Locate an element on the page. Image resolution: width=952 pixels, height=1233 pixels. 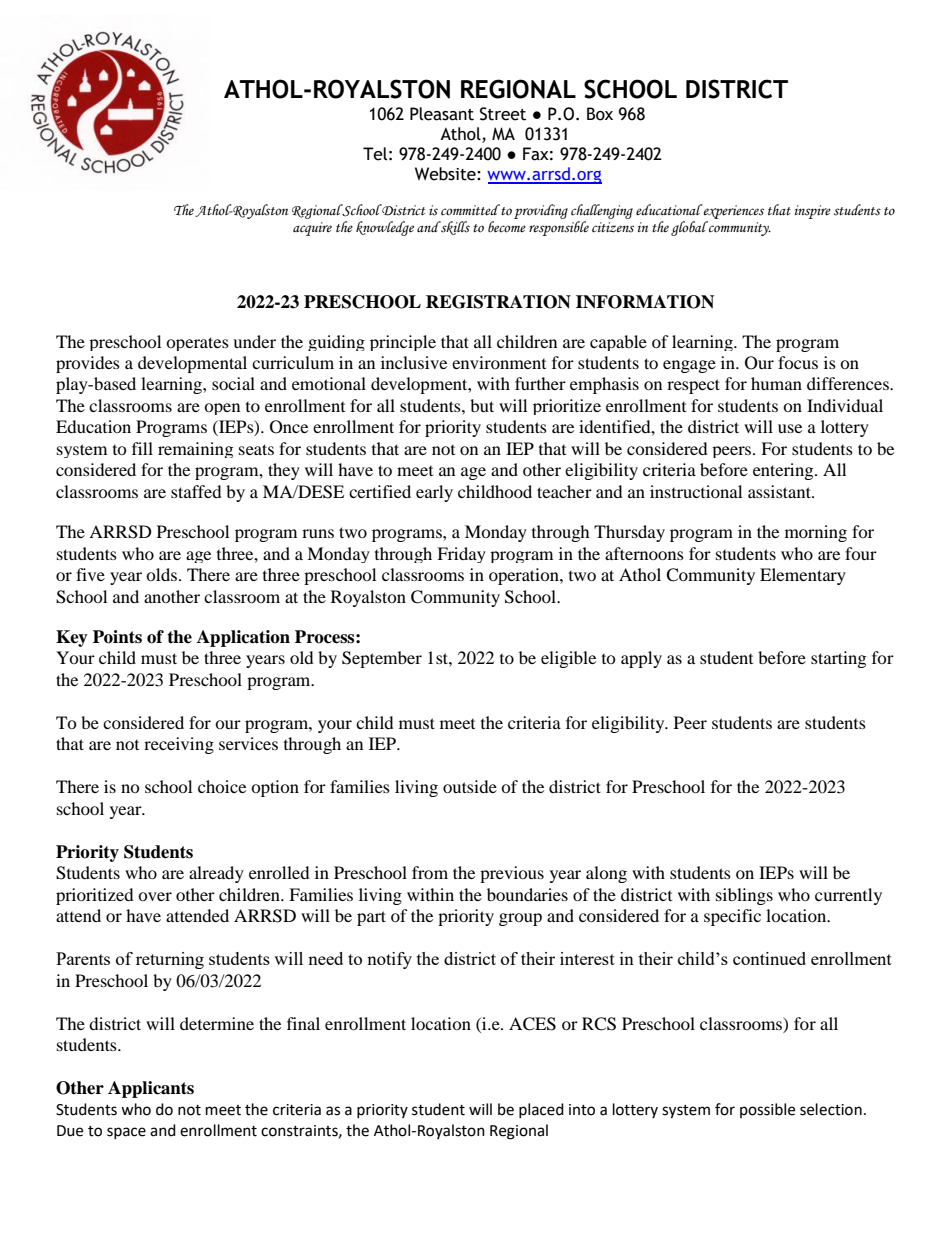
acquire is located at coordinates (312, 229).
